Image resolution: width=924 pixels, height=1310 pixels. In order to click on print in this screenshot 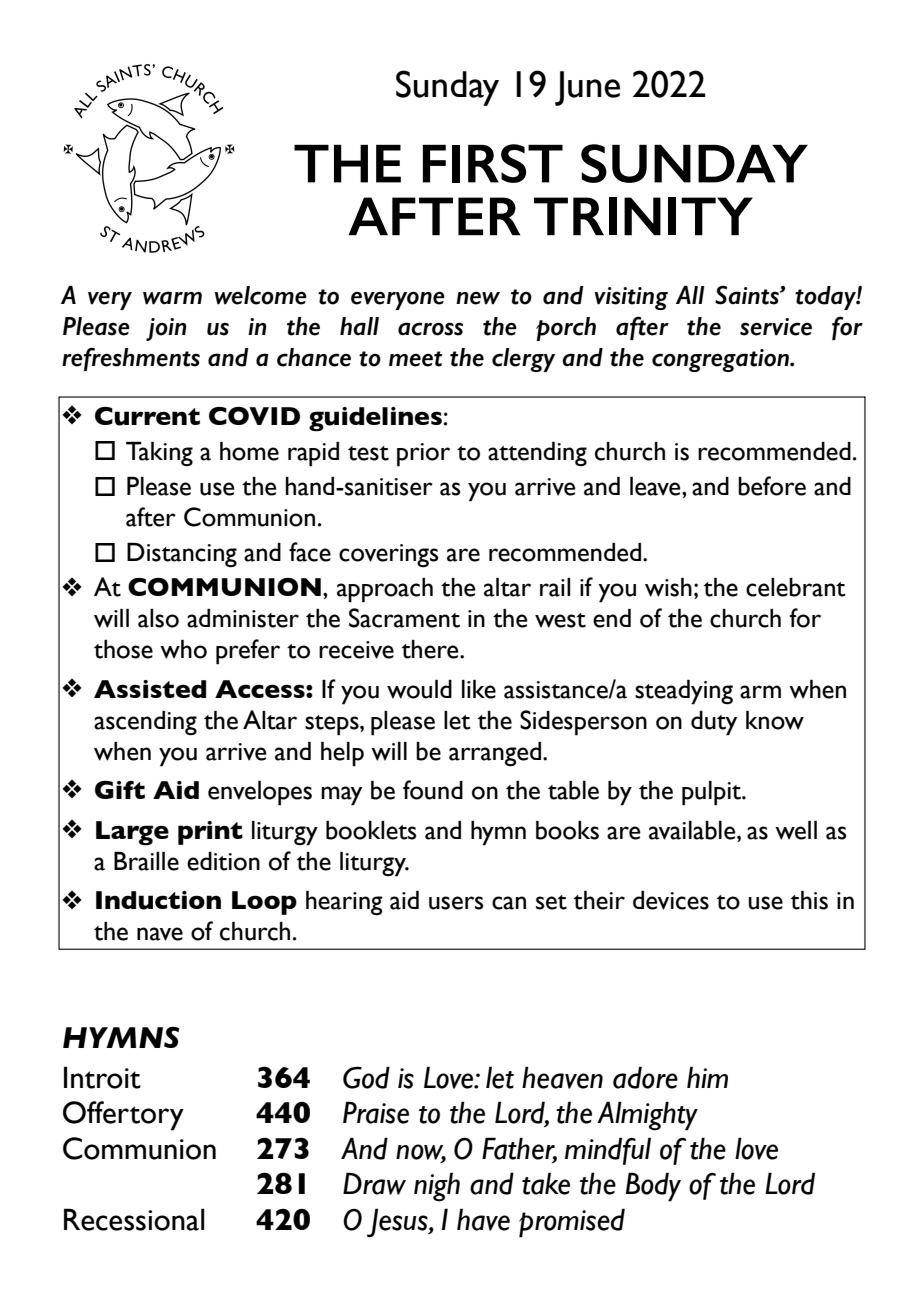, I will do `click(210, 833)`.
